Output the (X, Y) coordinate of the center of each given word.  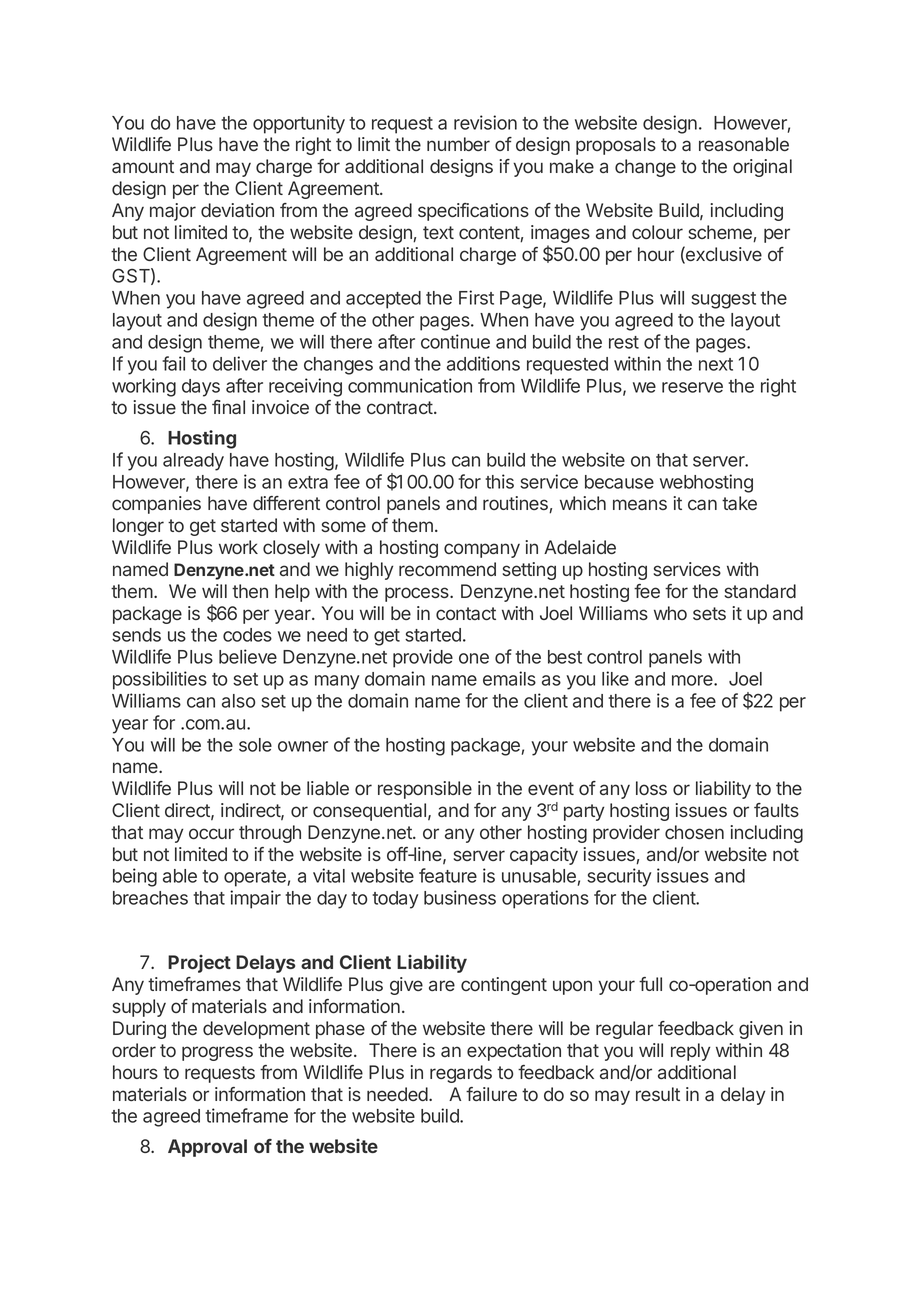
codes (247, 635)
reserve (692, 387)
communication (410, 385)
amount (143, 166)
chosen (694, 832)
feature (448, 875)
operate (255, 878)
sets (709, 613)
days (201, 388)
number (458, 144)
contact (466, 613)
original (762, 168)
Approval (207, 1148)
